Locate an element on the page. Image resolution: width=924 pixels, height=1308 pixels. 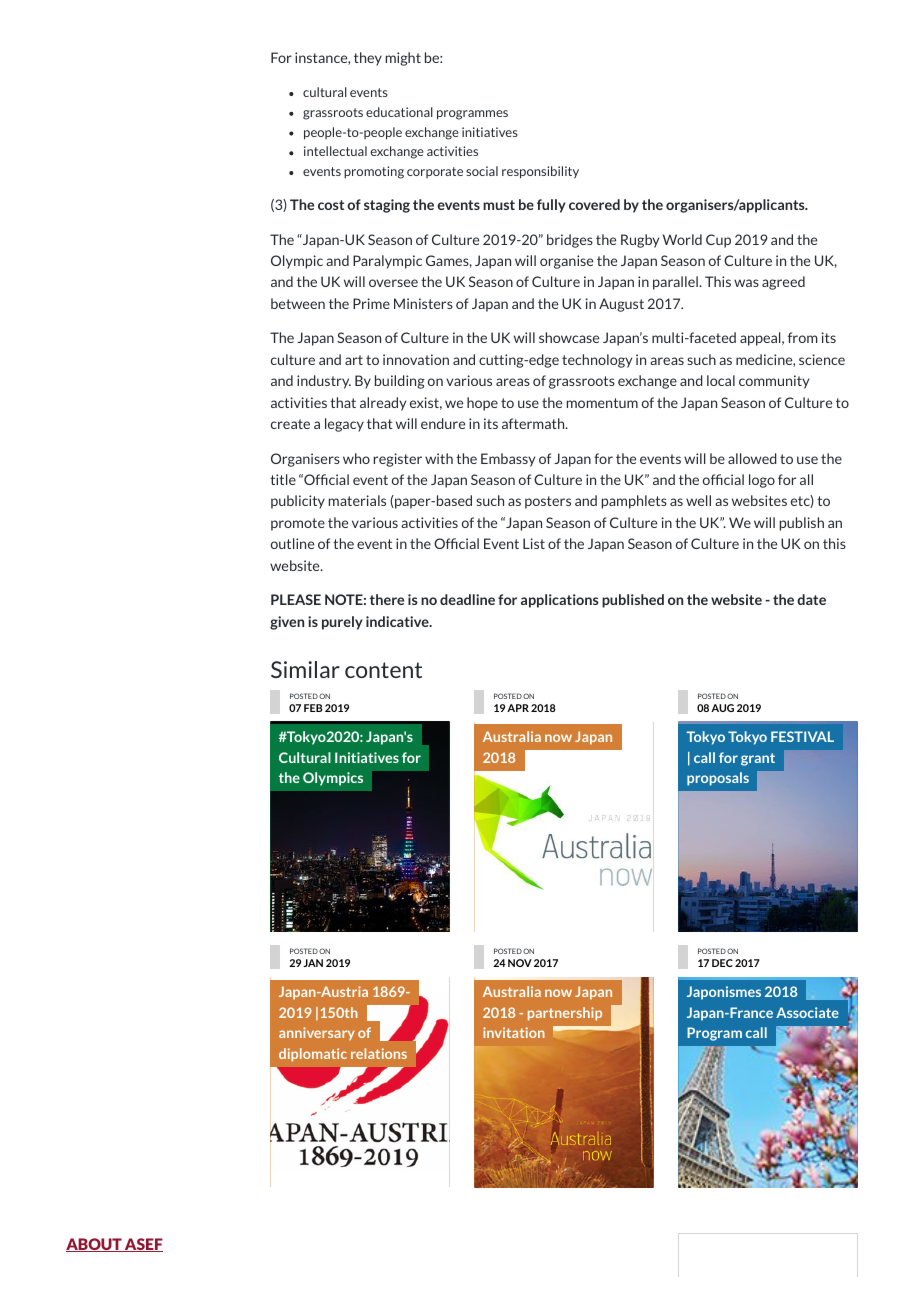
relations is located at coordinates (379, 1053).
